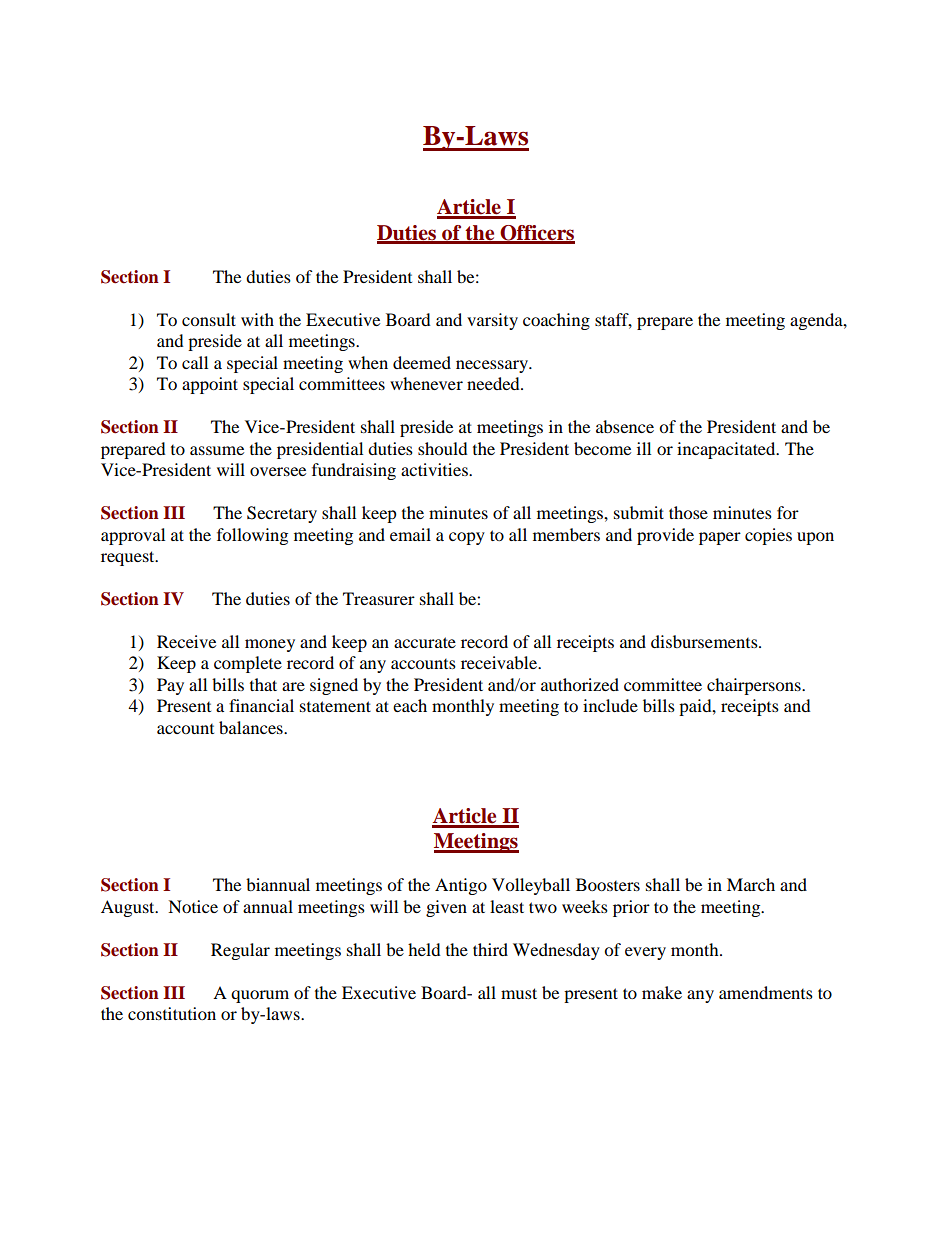 Image resolution: width=952 pixels, height=1233 pixels. What do you see at coordinates (252, 536) in the page?
I see `following` at bounding box center [252, 536].
